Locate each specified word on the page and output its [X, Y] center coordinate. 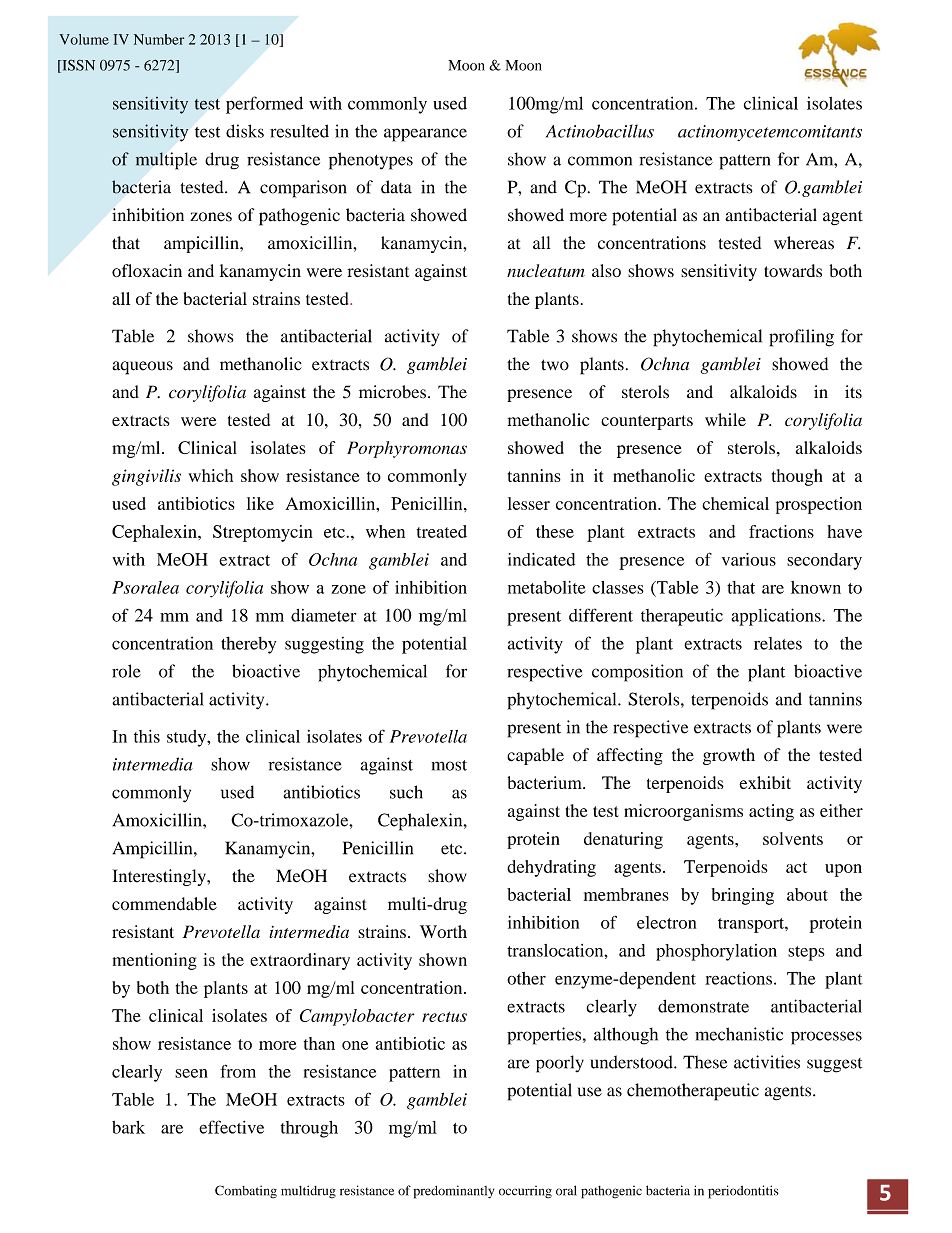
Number [159, 39]
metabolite [547, 587]
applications [777, 617]
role [126, 671]
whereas [804, 243]
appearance [425, 135]
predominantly [453, 1192]
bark [128, 1127]
